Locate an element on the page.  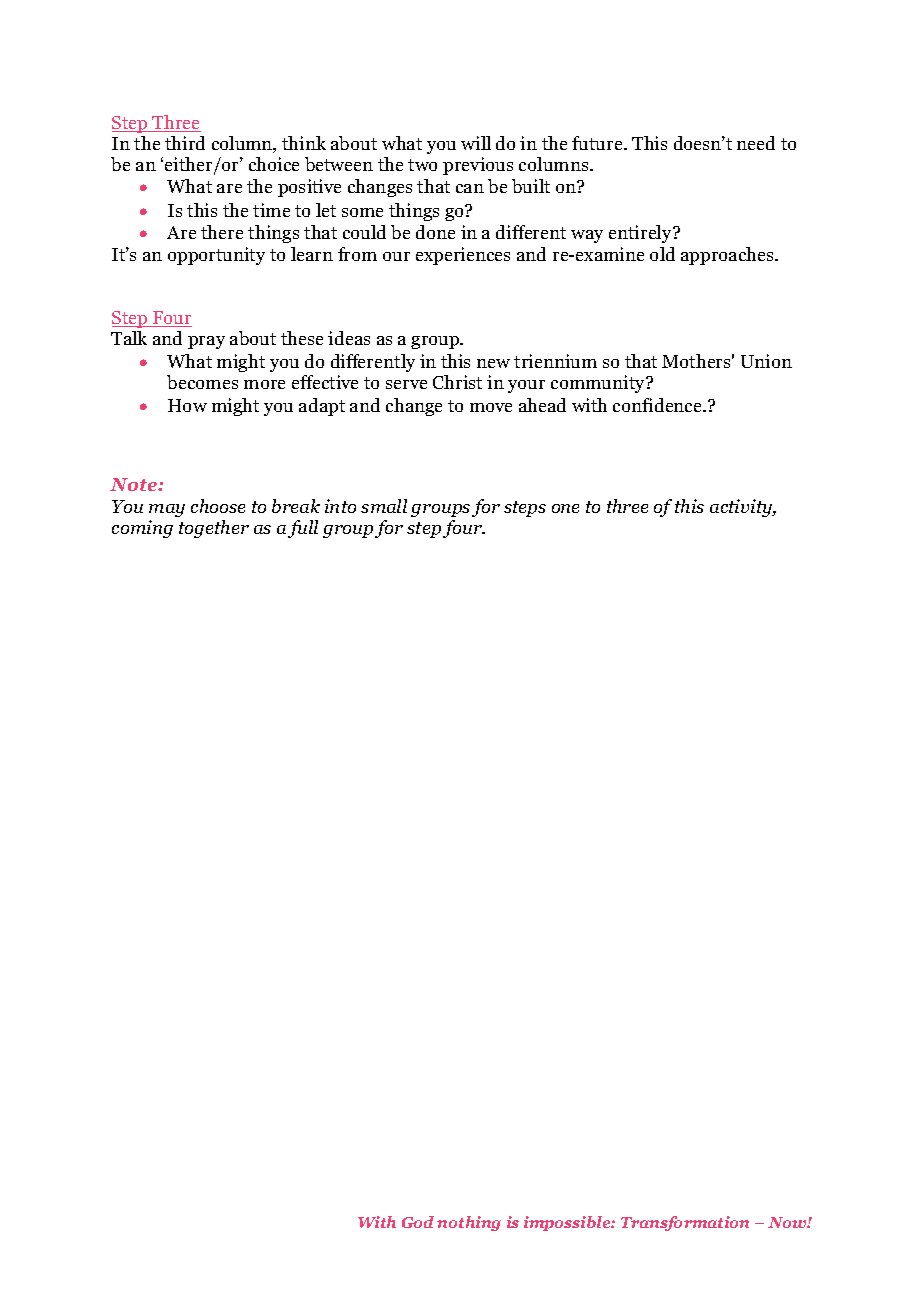
God is located at coordinates (418, 1222).
